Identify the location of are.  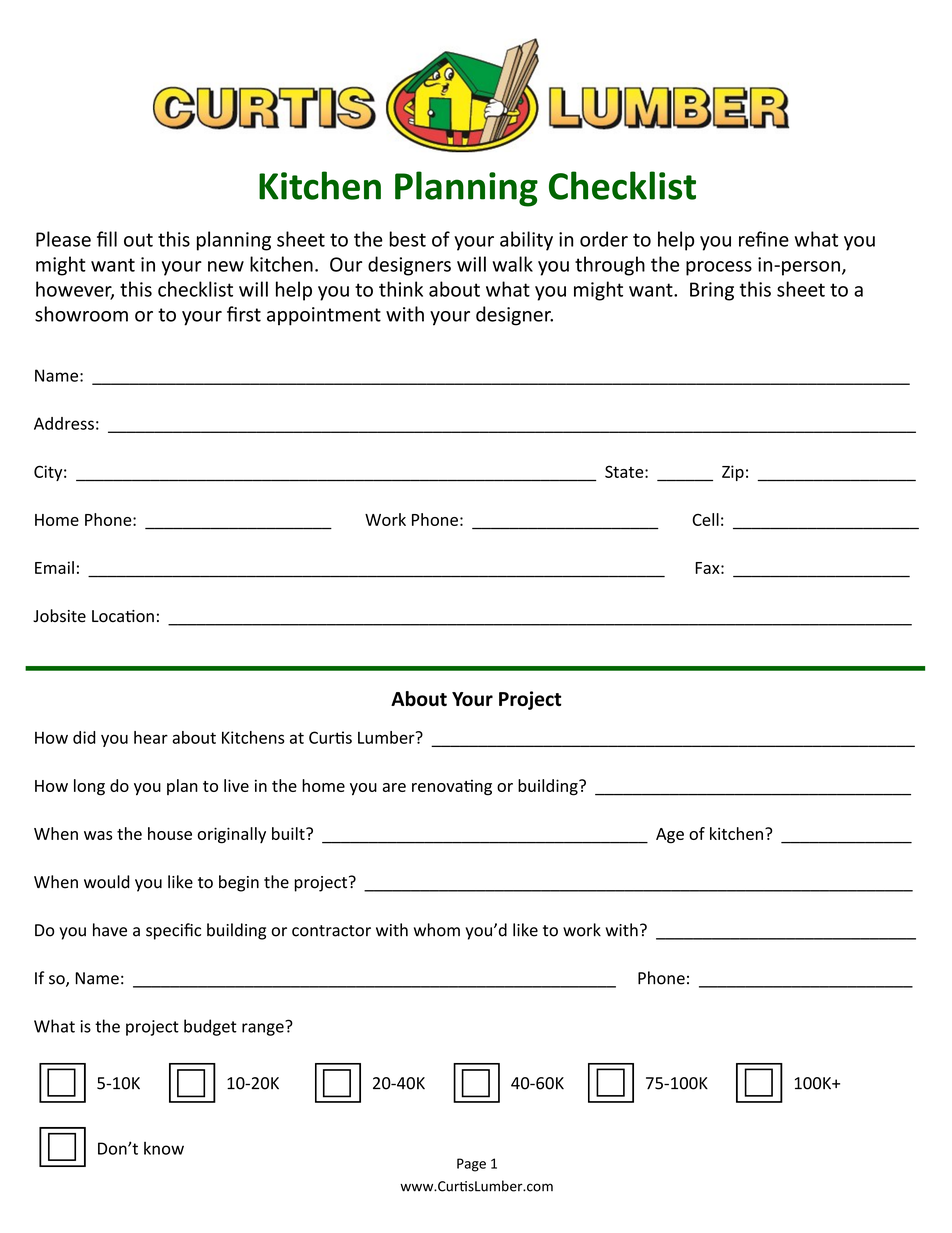
(394, 787).
